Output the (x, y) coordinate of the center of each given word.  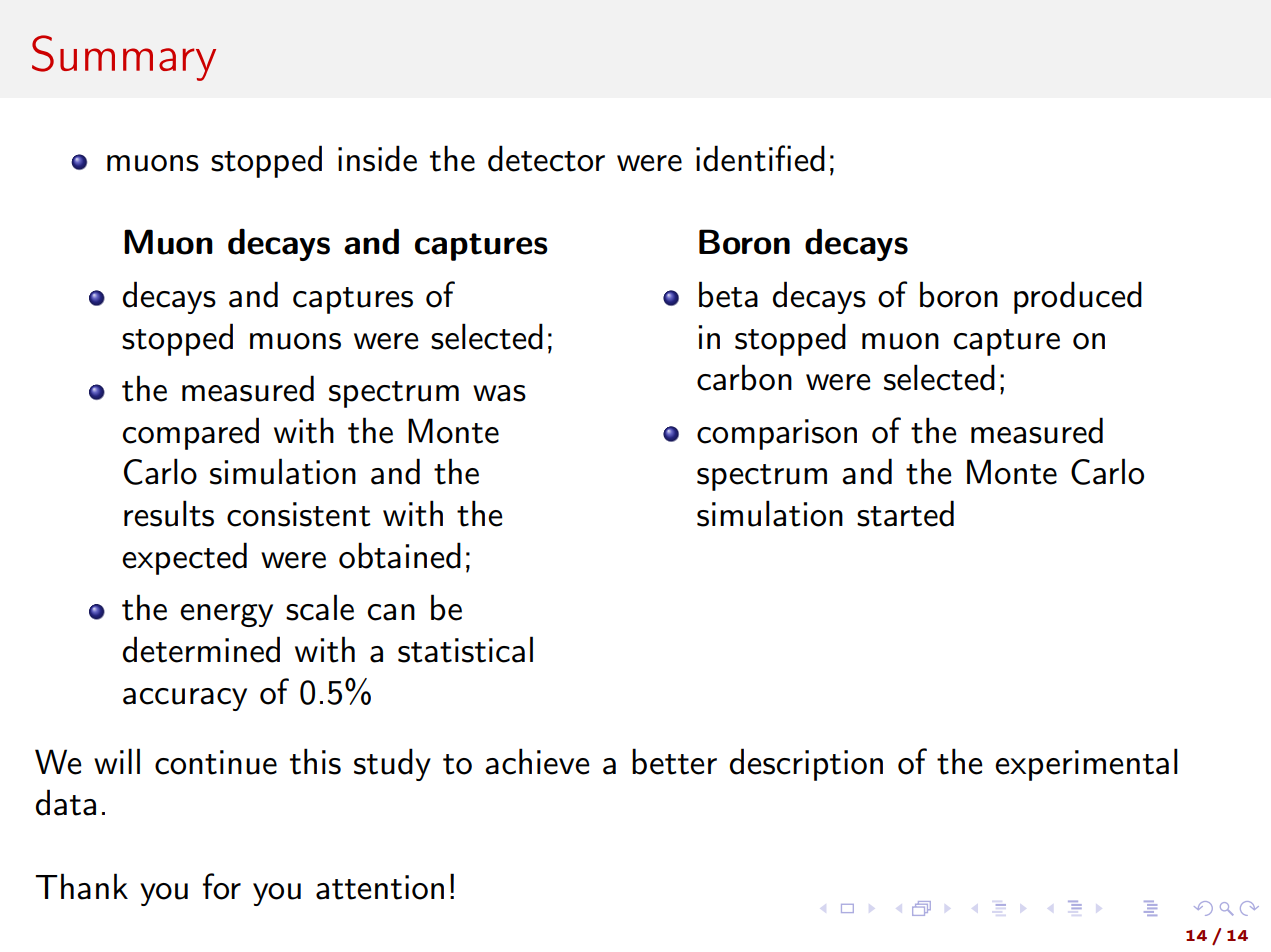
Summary (124, 58)
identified (760, 158)
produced (1078, 297)
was (499, 393)
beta (728, 294)
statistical (465, 649)
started (905, 513)
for (222, 886)
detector (546, 158)
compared (191, 433)
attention (380, 887)
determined (201, 649)
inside (377, 158)
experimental (1086, 764)
